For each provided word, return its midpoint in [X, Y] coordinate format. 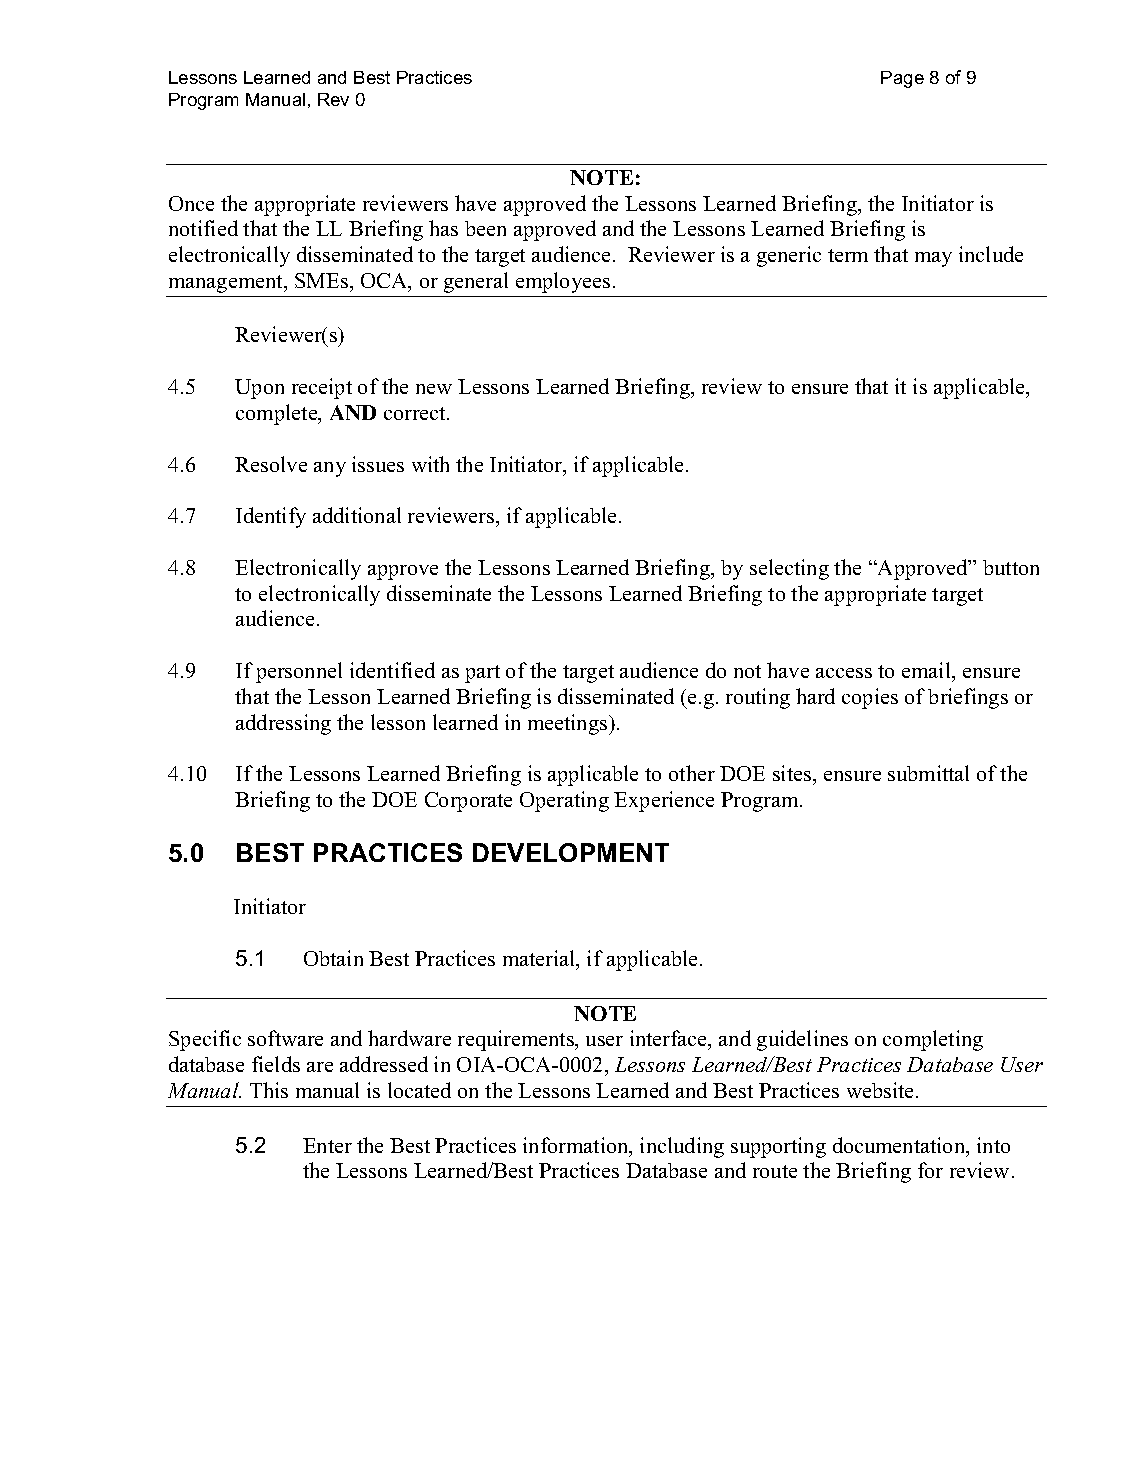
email [927, 670]
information [577, 1146]
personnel [299, 672]
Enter [327, 1145]
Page [902, 79]
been [485, 228]
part [482, 674]
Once [191, 203]
